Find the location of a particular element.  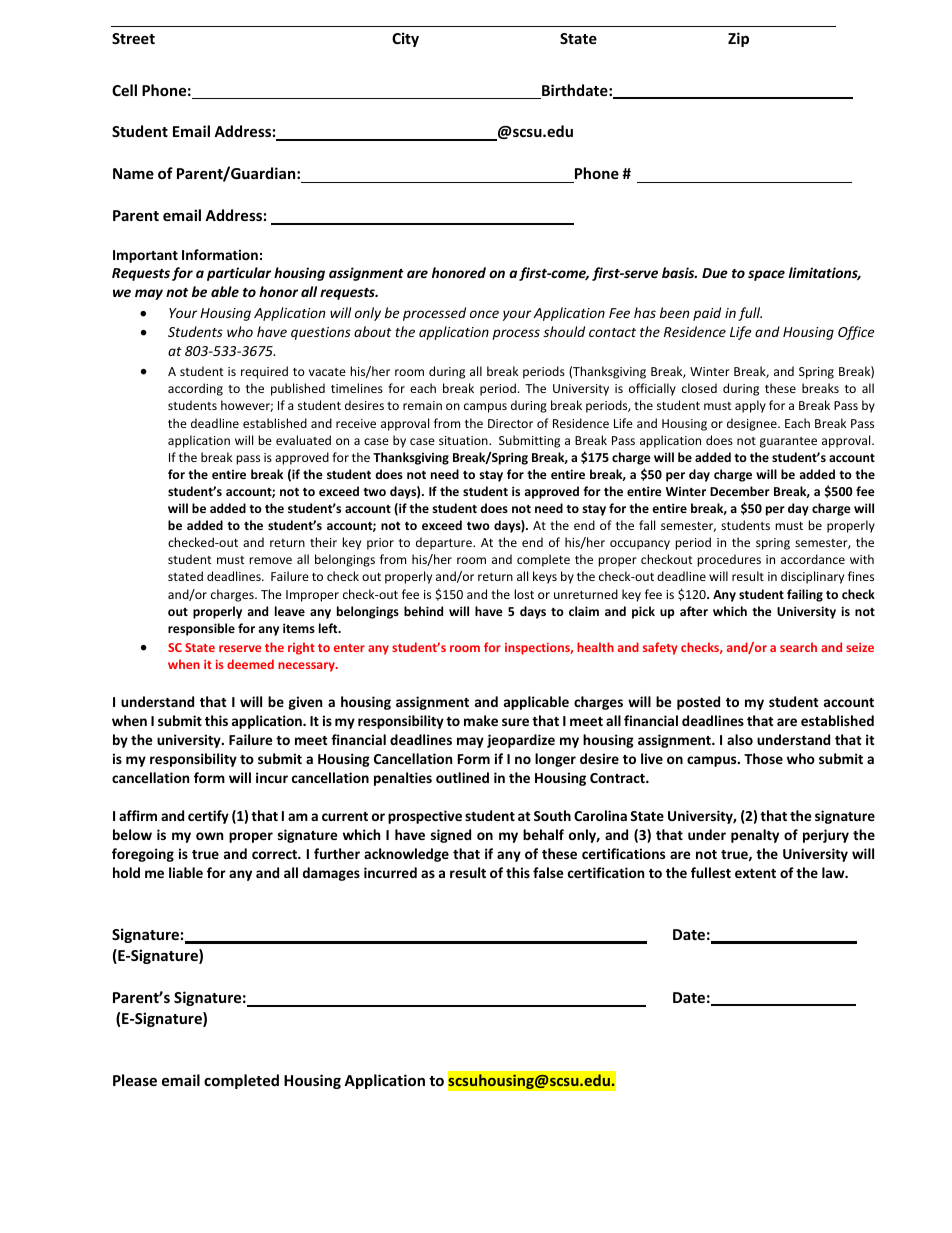

Director is located at coordinates (510, 423).
